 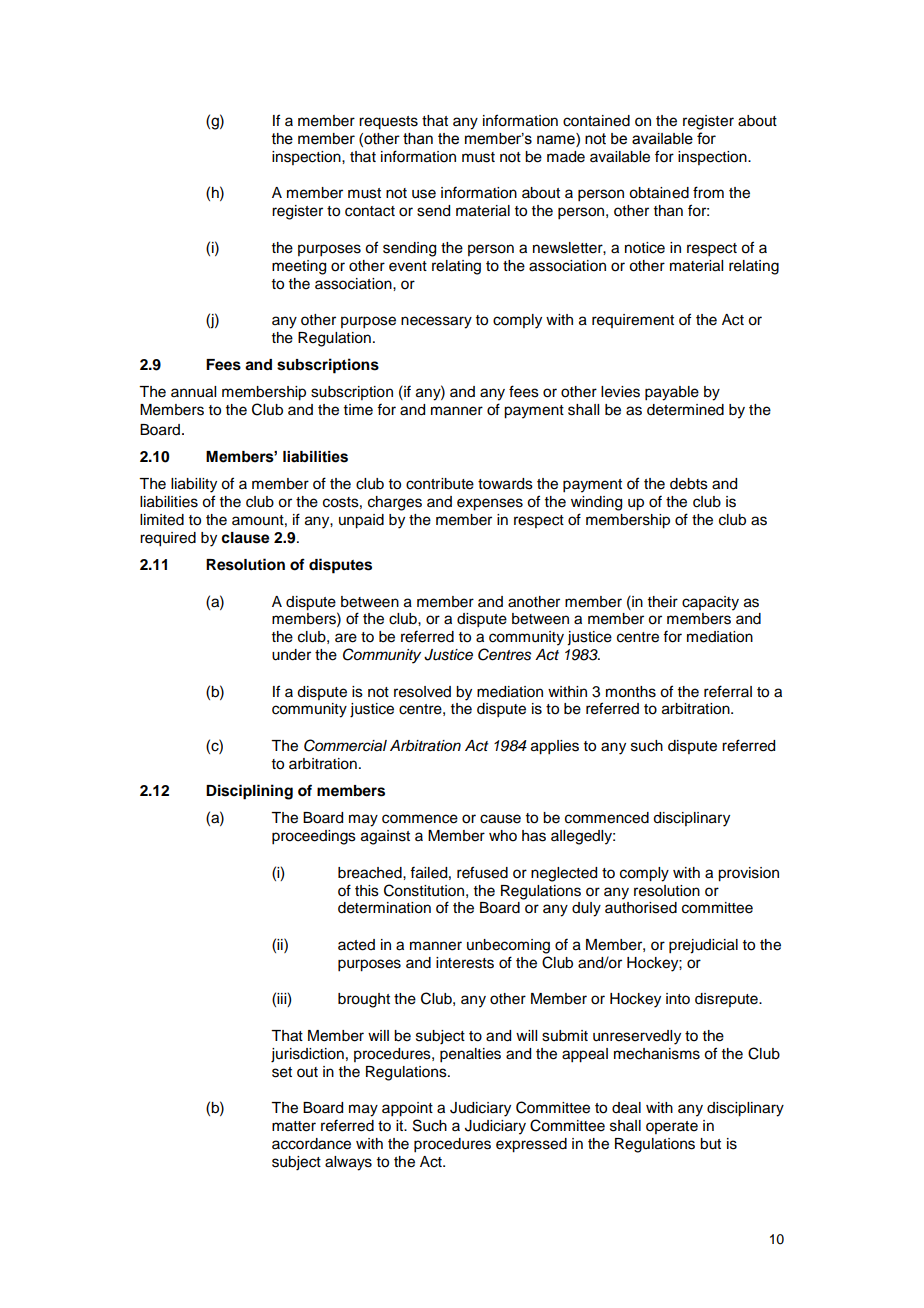 I want to click on meeting, so click(x=299, y=267).
